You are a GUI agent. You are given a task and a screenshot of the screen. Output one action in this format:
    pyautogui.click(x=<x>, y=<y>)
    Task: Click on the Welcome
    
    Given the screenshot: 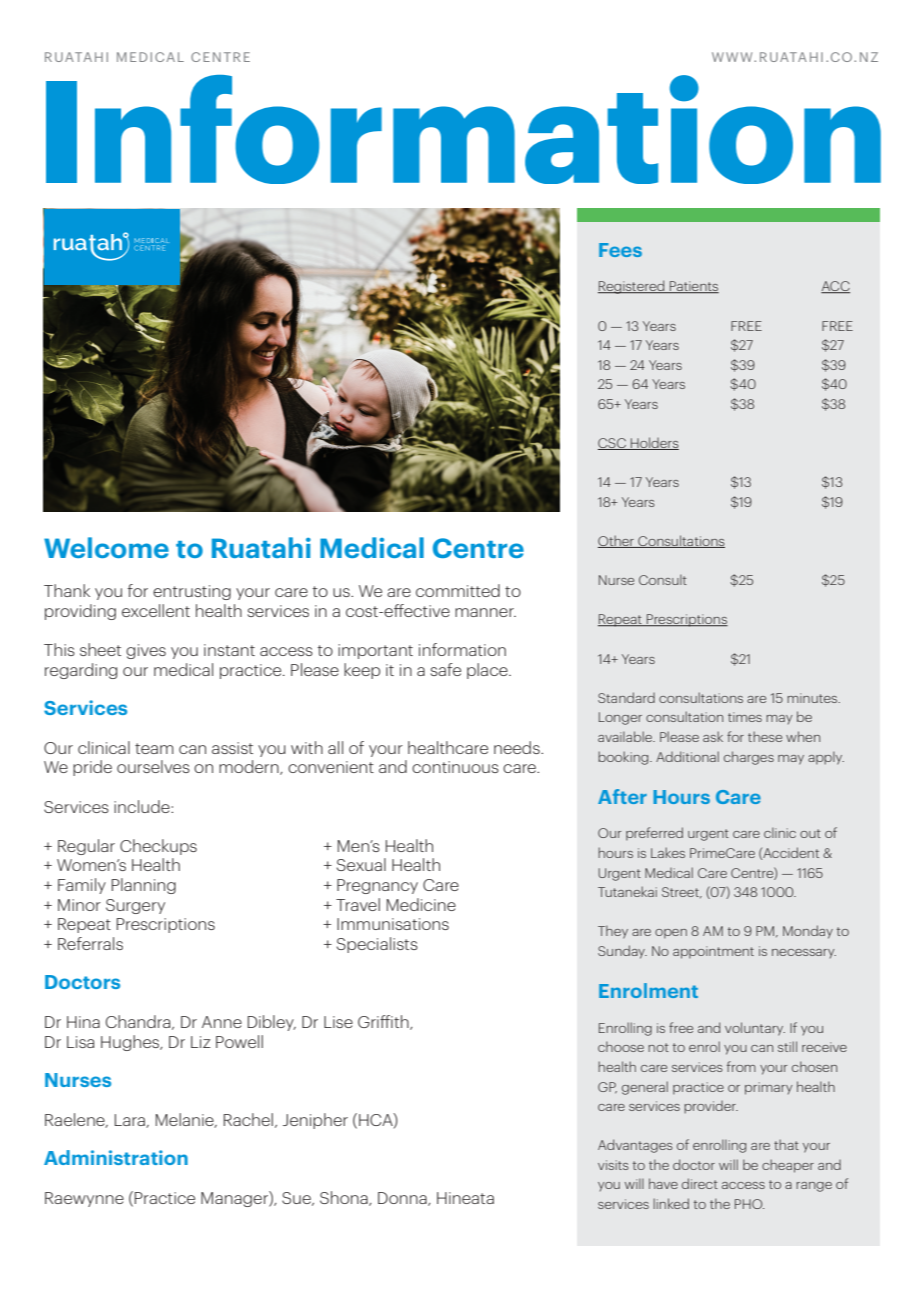 What is the action you would take?
    pyautogui.click(x=106, y=547)
